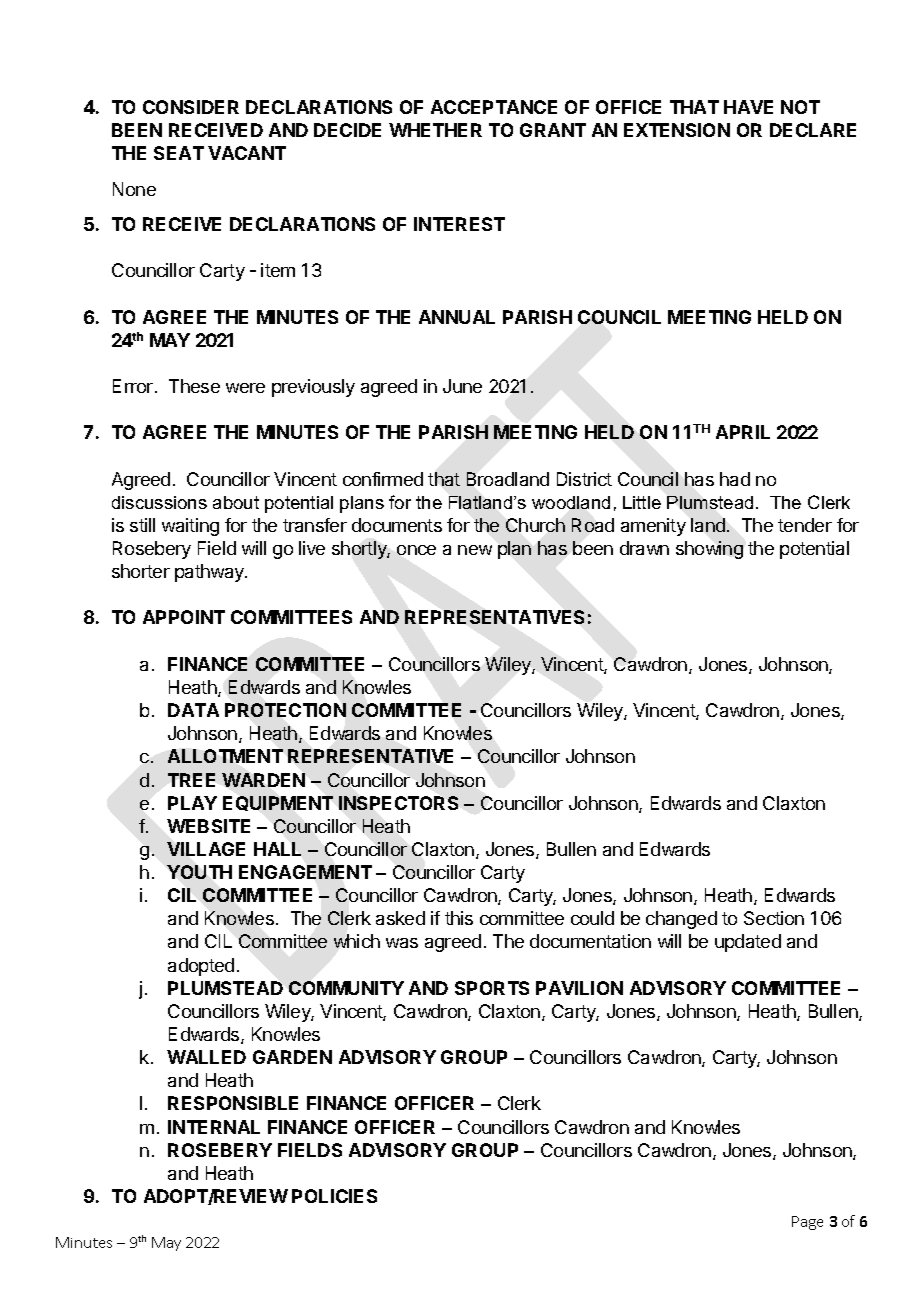 This screenshot has height=1308, width=924. What do you see at coordinates (435, 130) in the screenshot?
I see `WHETHER` at bounding box center [435, 130].
